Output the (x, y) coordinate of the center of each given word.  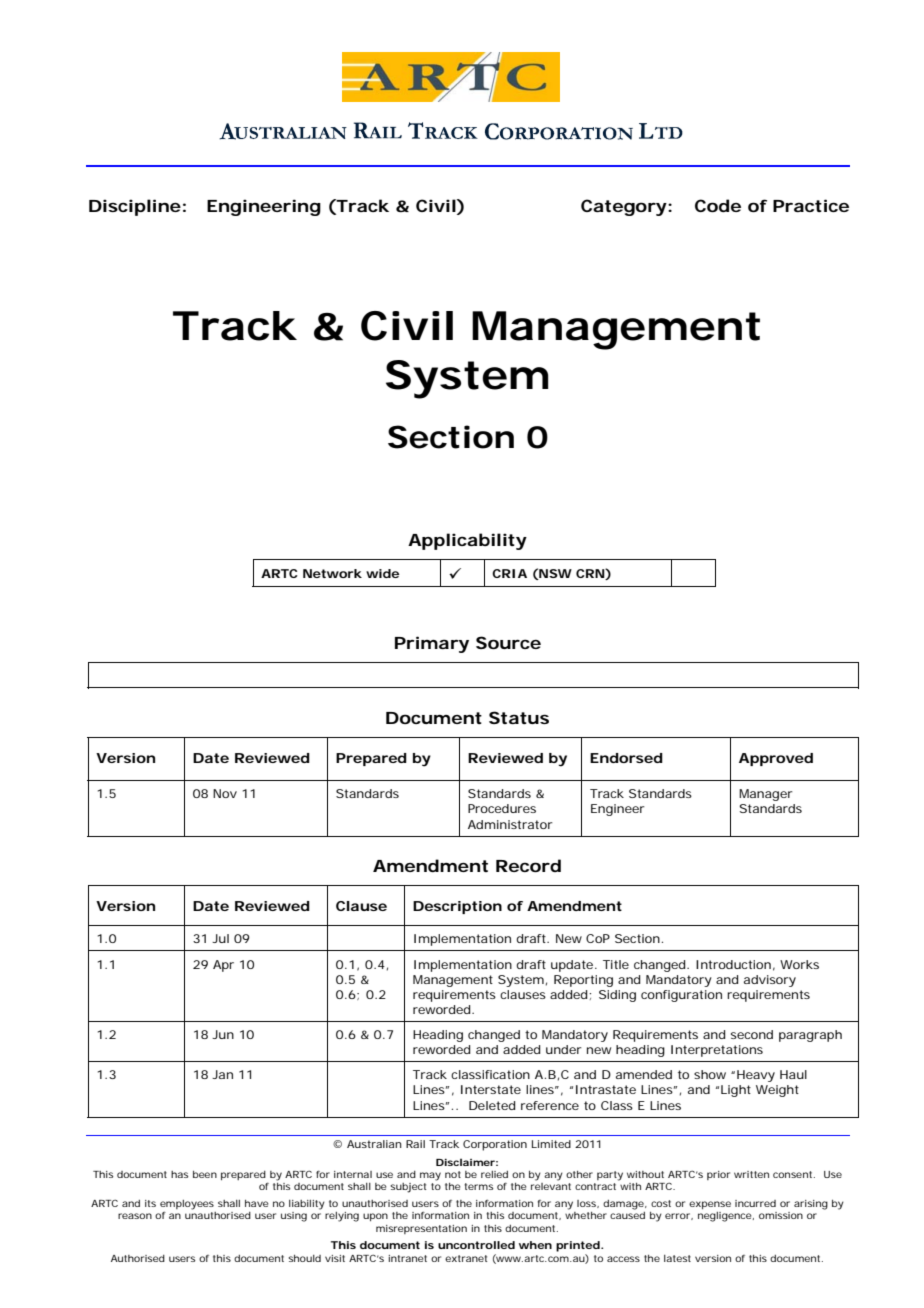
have (257, 1203)
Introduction (735, 965)
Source (508, 642)
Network (332, 573)
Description (457, 907)
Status (519, 717)
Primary (432, 644)
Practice (811, 205)
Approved (776, 759)
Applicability (467, 541)
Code (718, 205)
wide (382, 573)
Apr (223, 966)
